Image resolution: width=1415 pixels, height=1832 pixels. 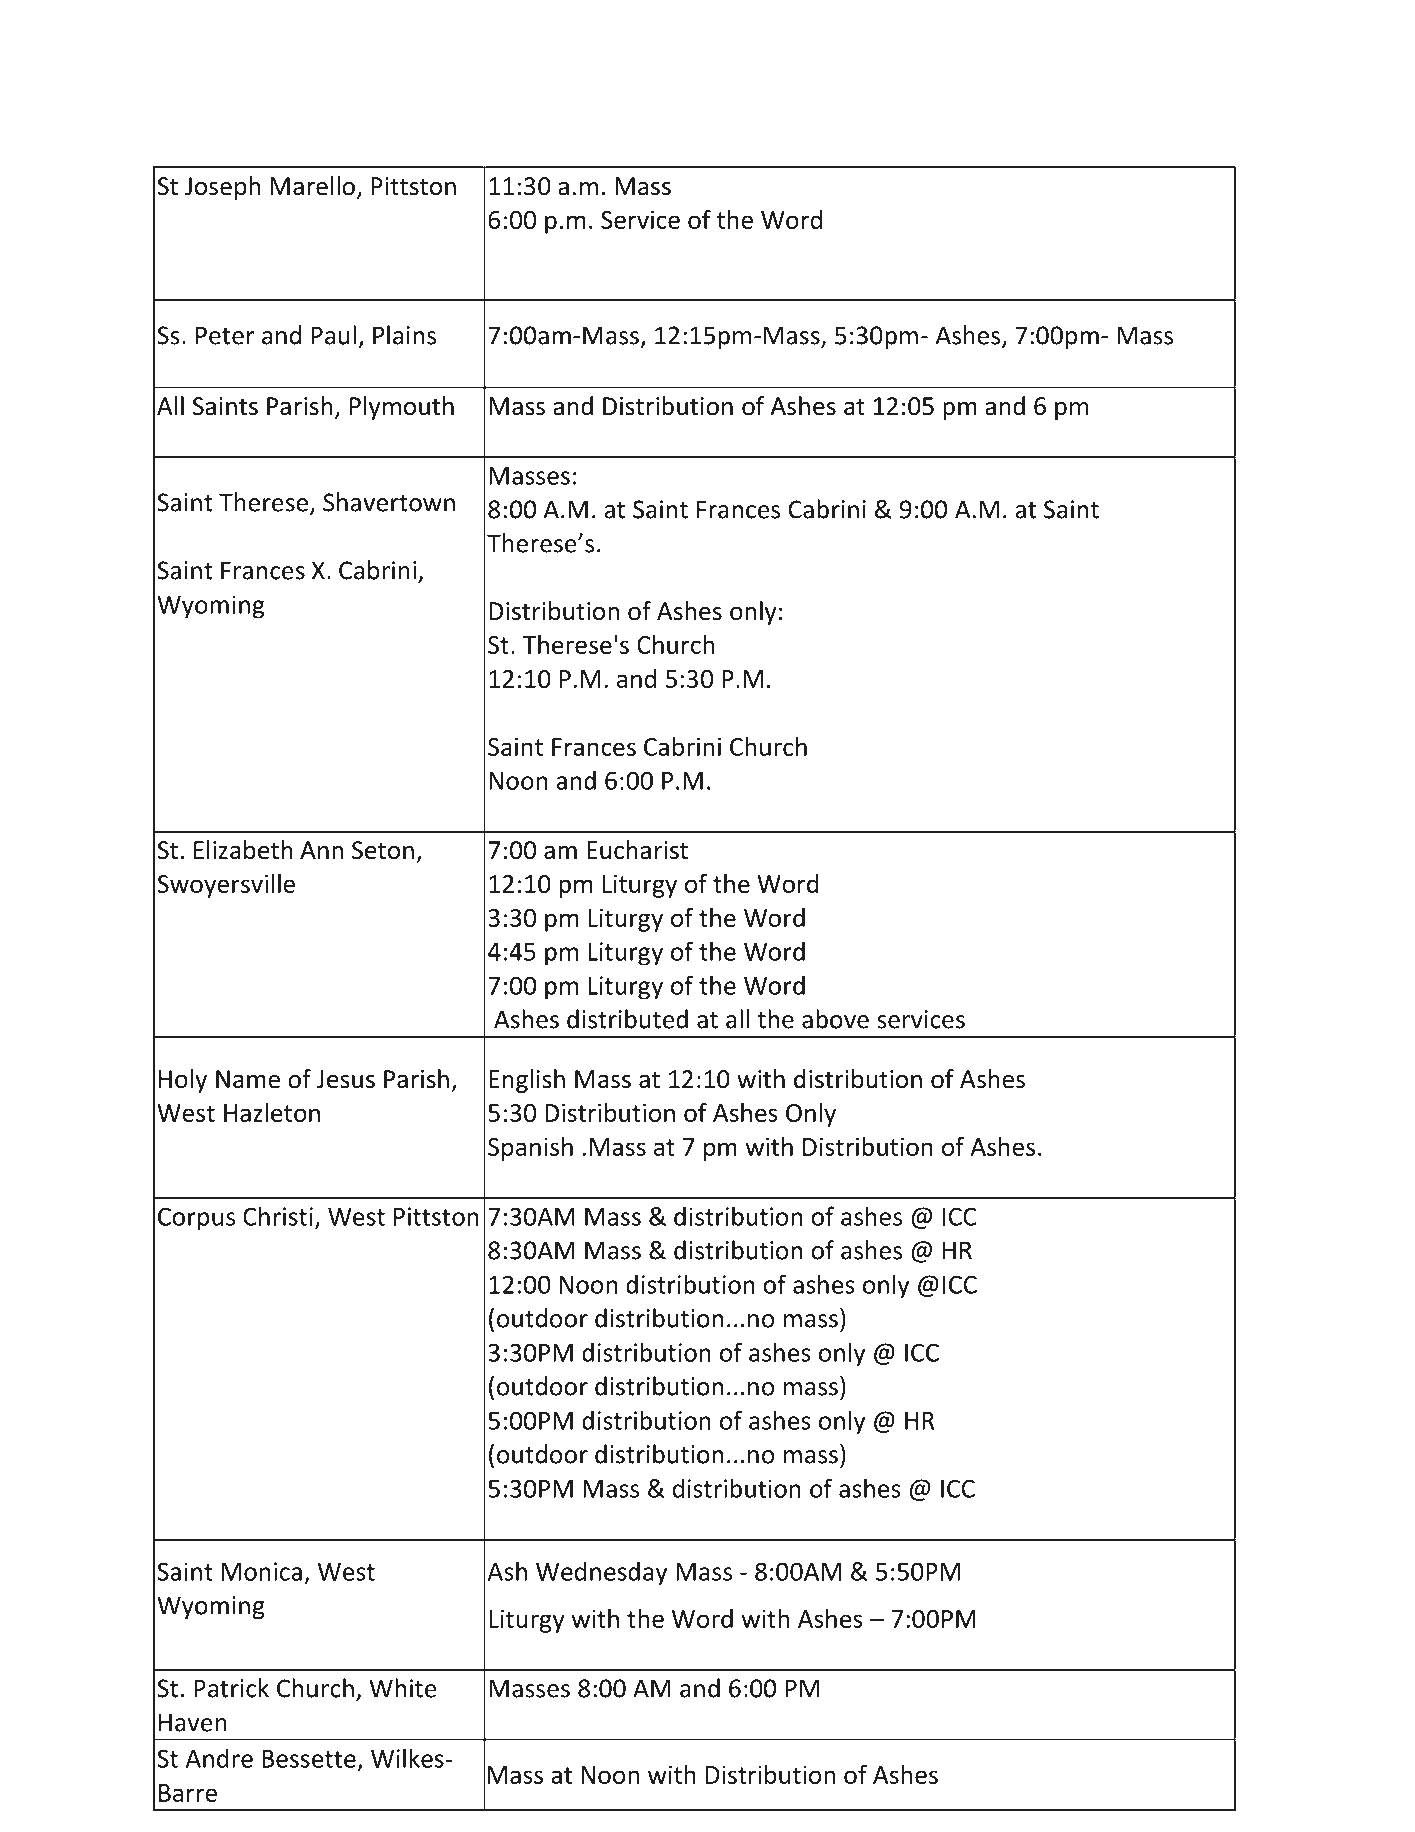 What do you see at coordinates (243, 850) in the page?
I see `Elizabeth` at bounding box center [243, 850].
